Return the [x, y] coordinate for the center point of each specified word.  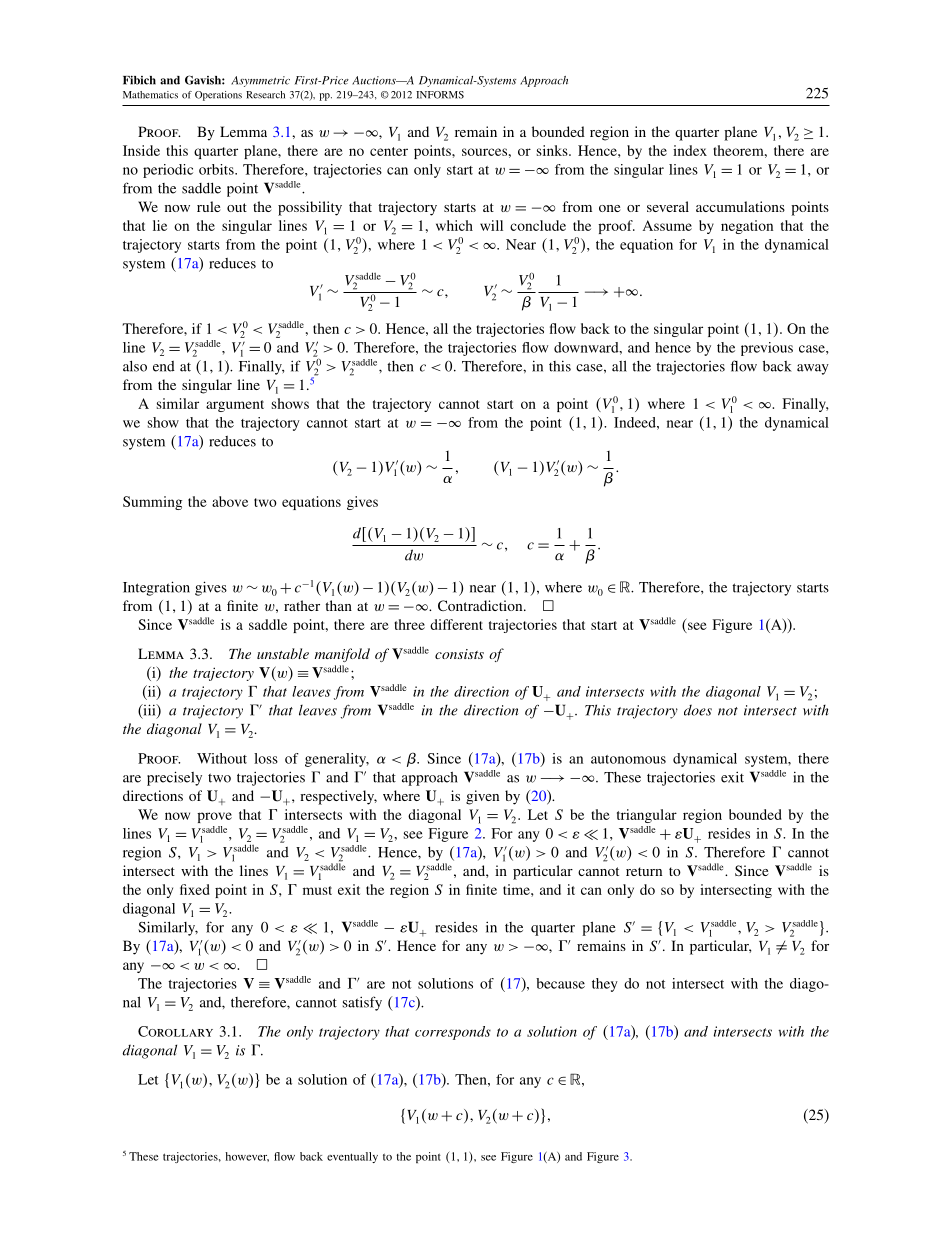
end [164, 366]
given [482, 797]
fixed [195, 889]
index [690, 150]
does [698, 710]
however [247, 1157]
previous [767, 349]
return [644, 871]
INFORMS [440, 95]
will [491, 225]
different [456, 624]
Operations [218, 96]
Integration [156, 588]
